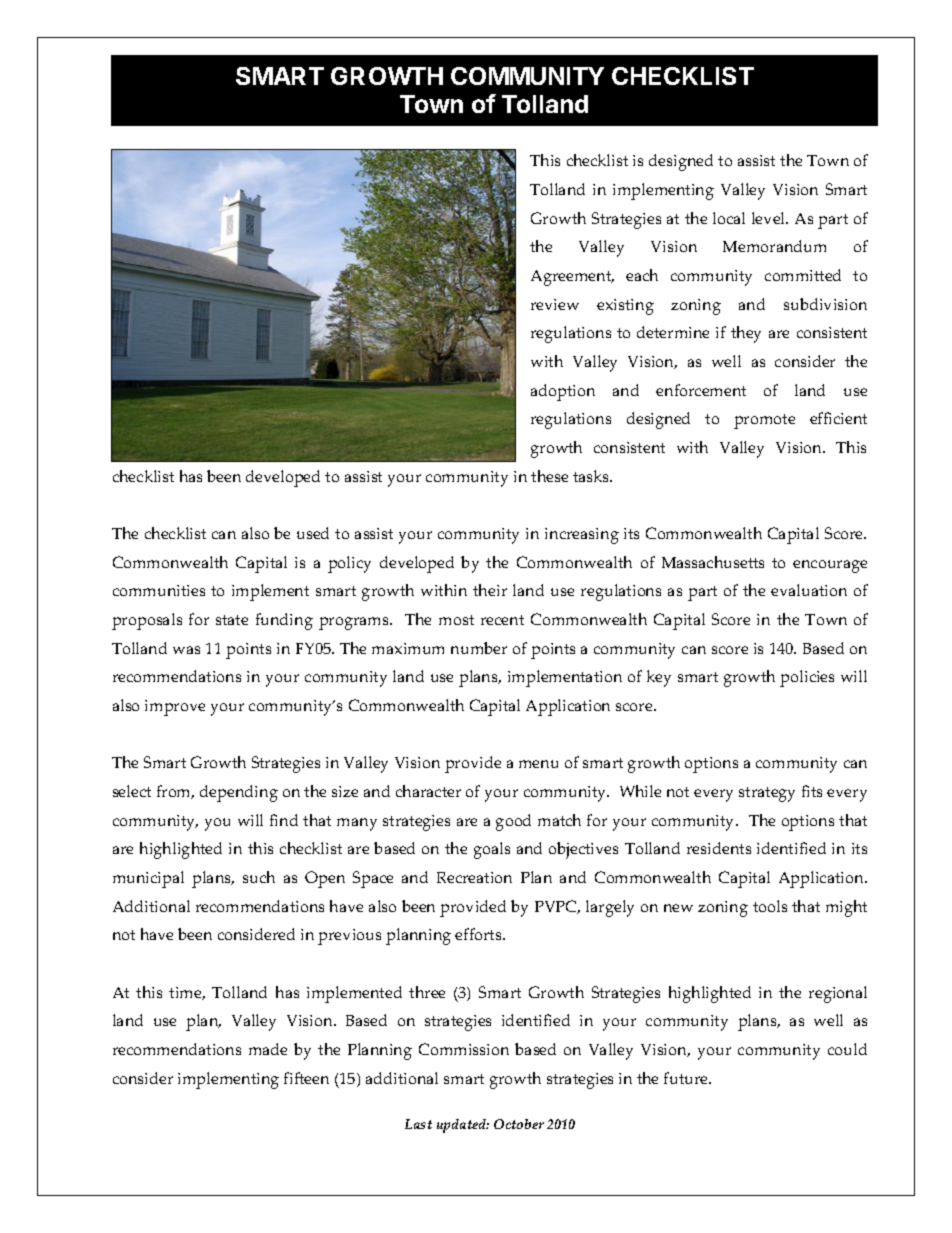 Image resolution: width=952 pixels, height=1233 pixels. I want to click on Agreement, so click(572, 278).
